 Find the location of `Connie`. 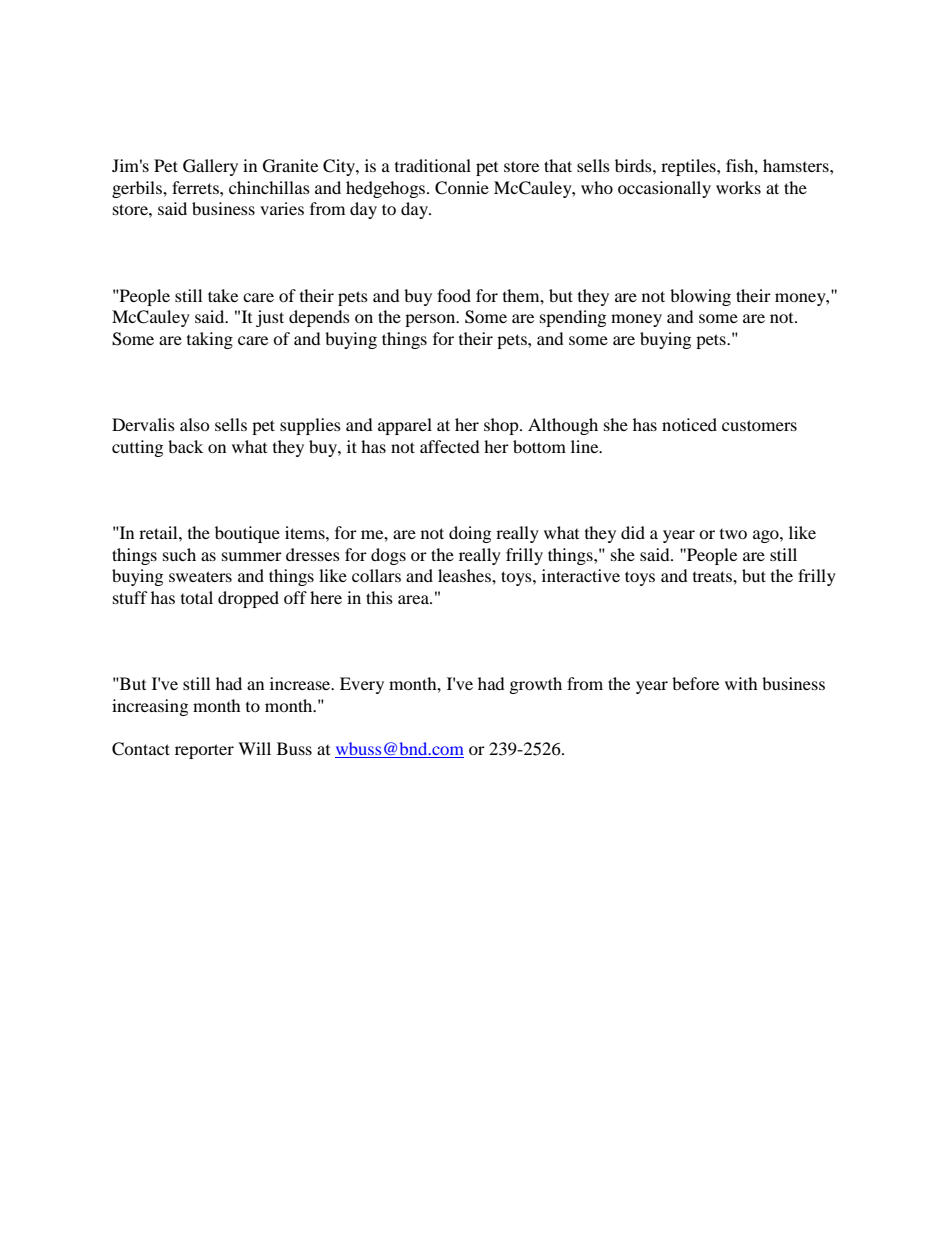

Connie is located at coordinates (462, 188).
